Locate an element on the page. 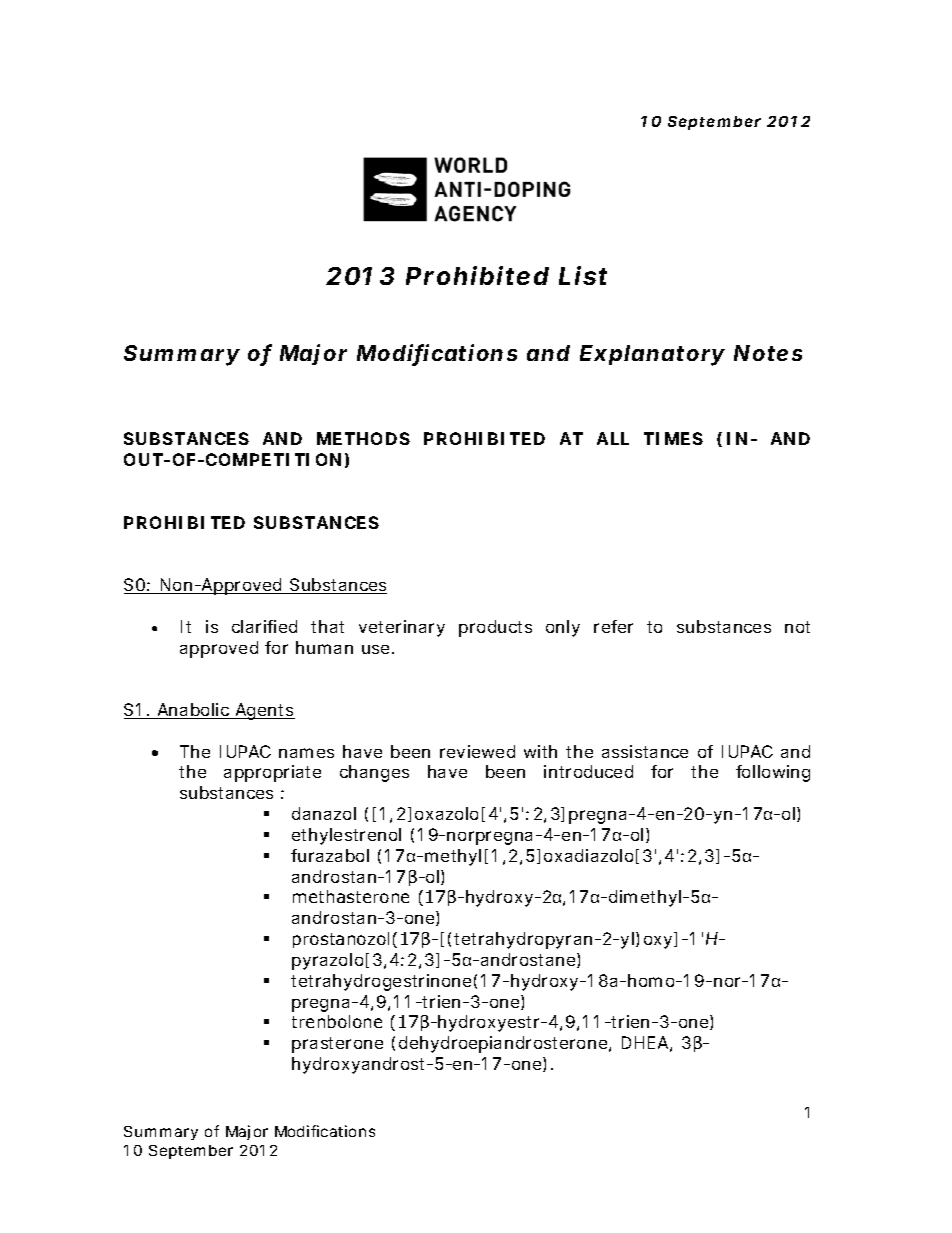  assistance is located at coordinates (645, 751).
